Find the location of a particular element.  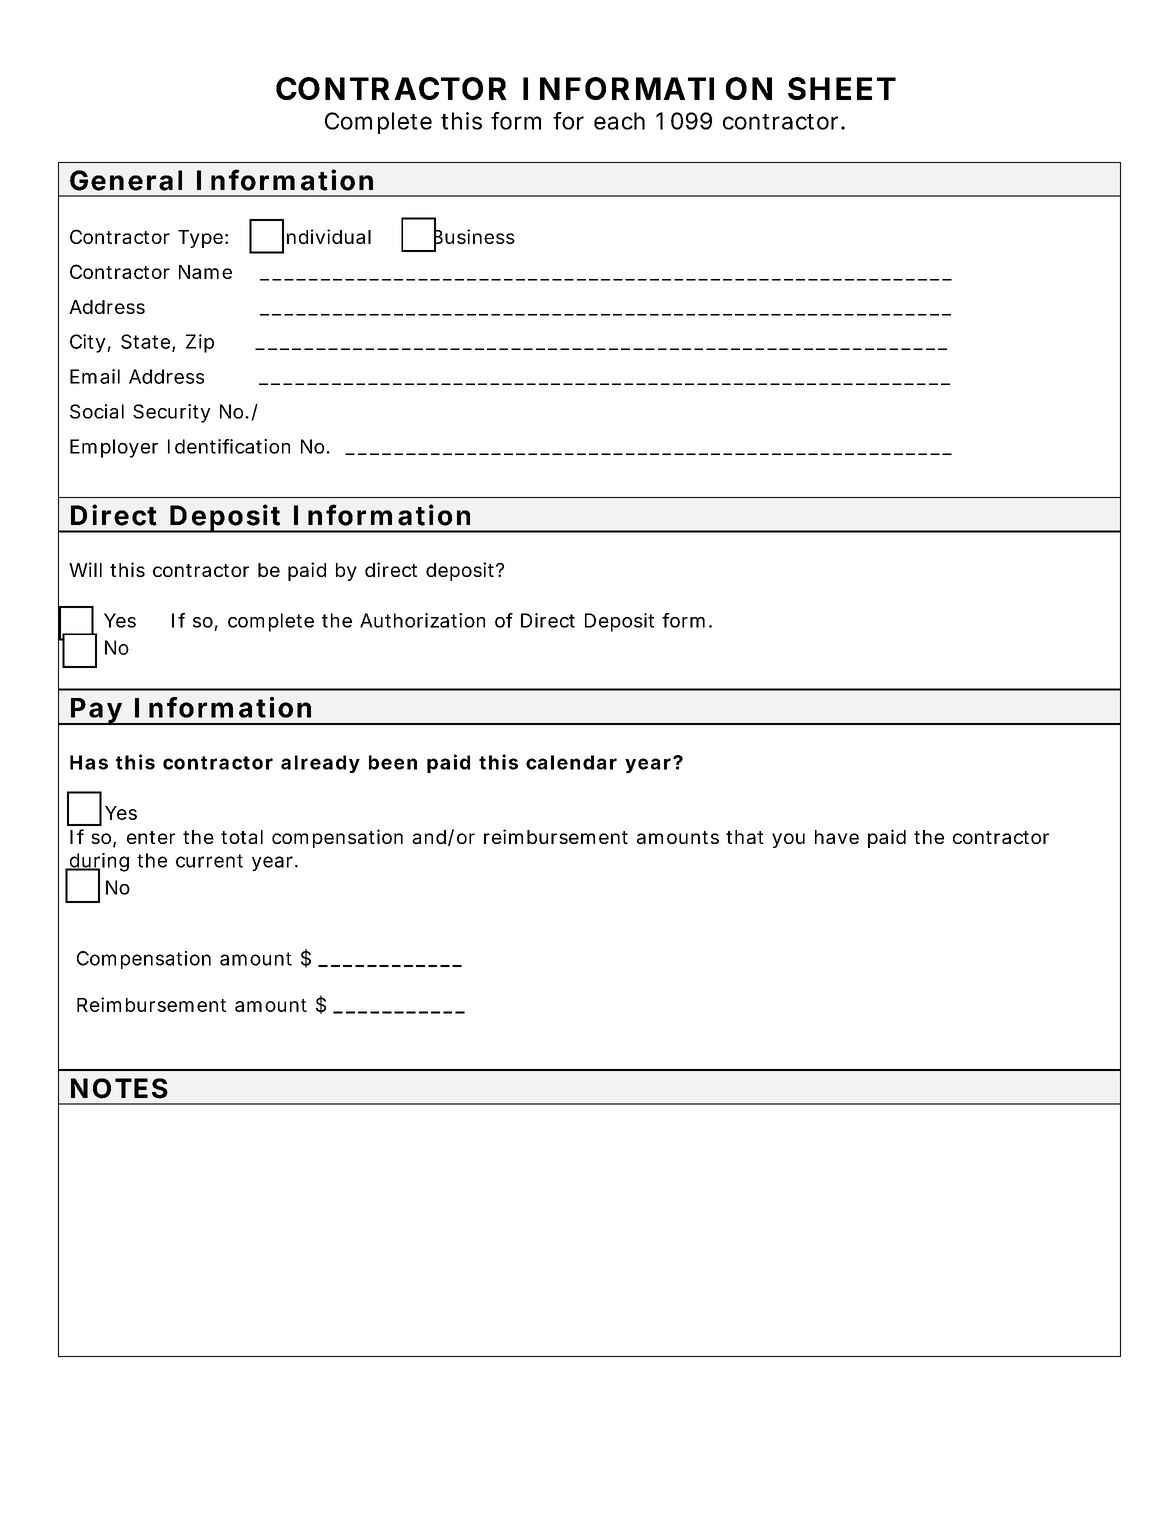

current is located at coordinates (209, 861).
